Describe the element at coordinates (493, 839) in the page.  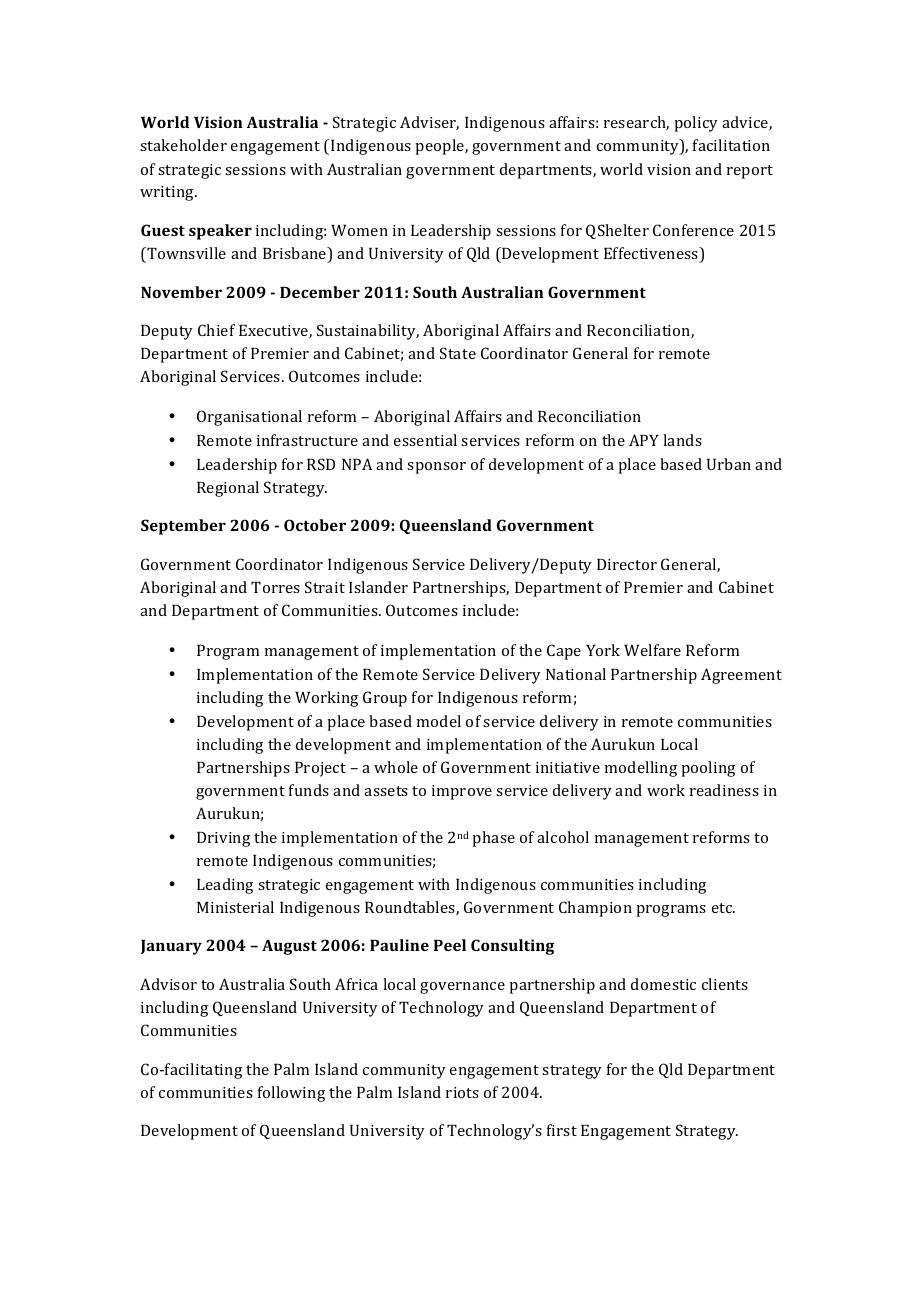
I see `phase` at that location.
